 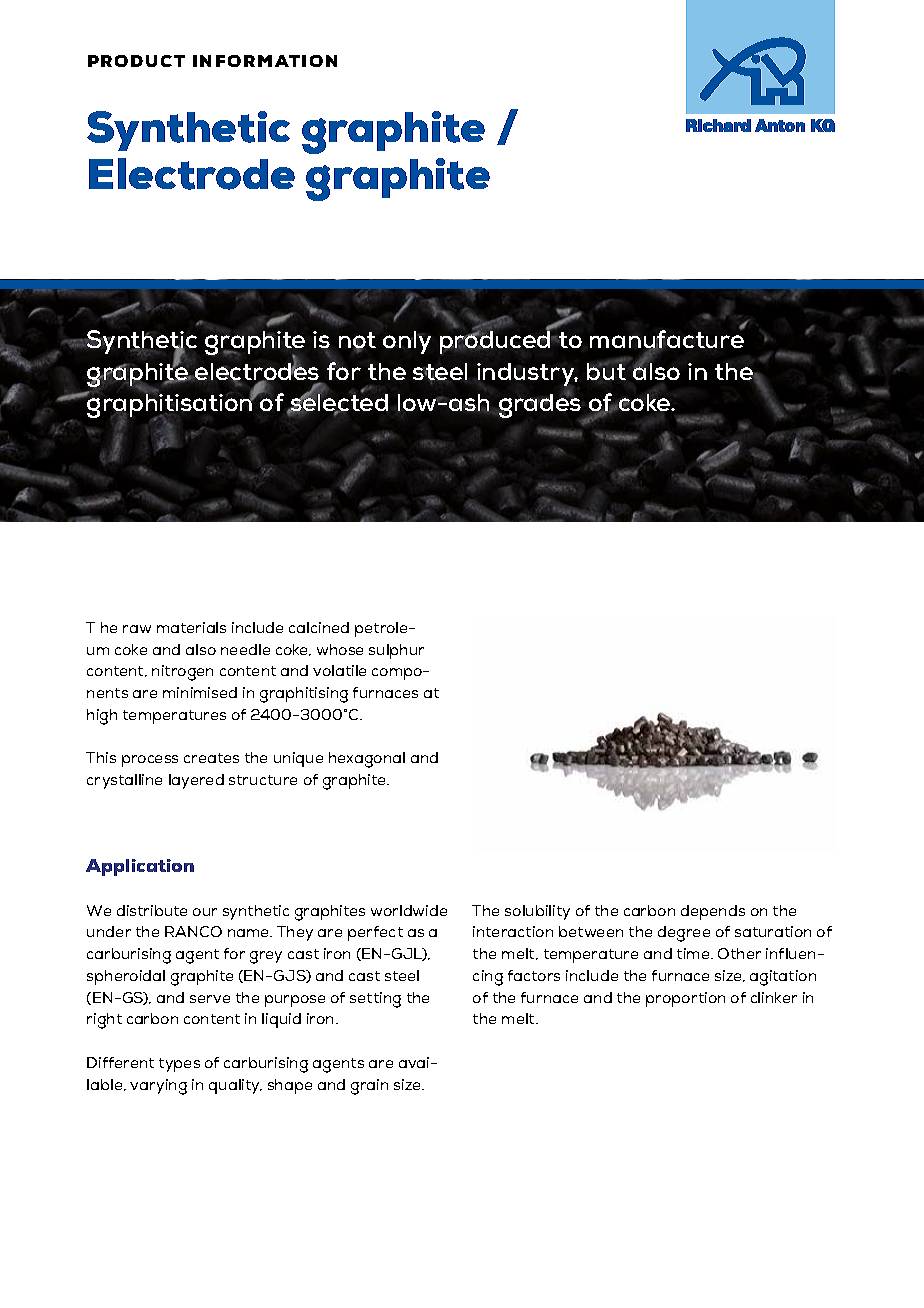 I want to click on only, so click(x=407, y=342).
